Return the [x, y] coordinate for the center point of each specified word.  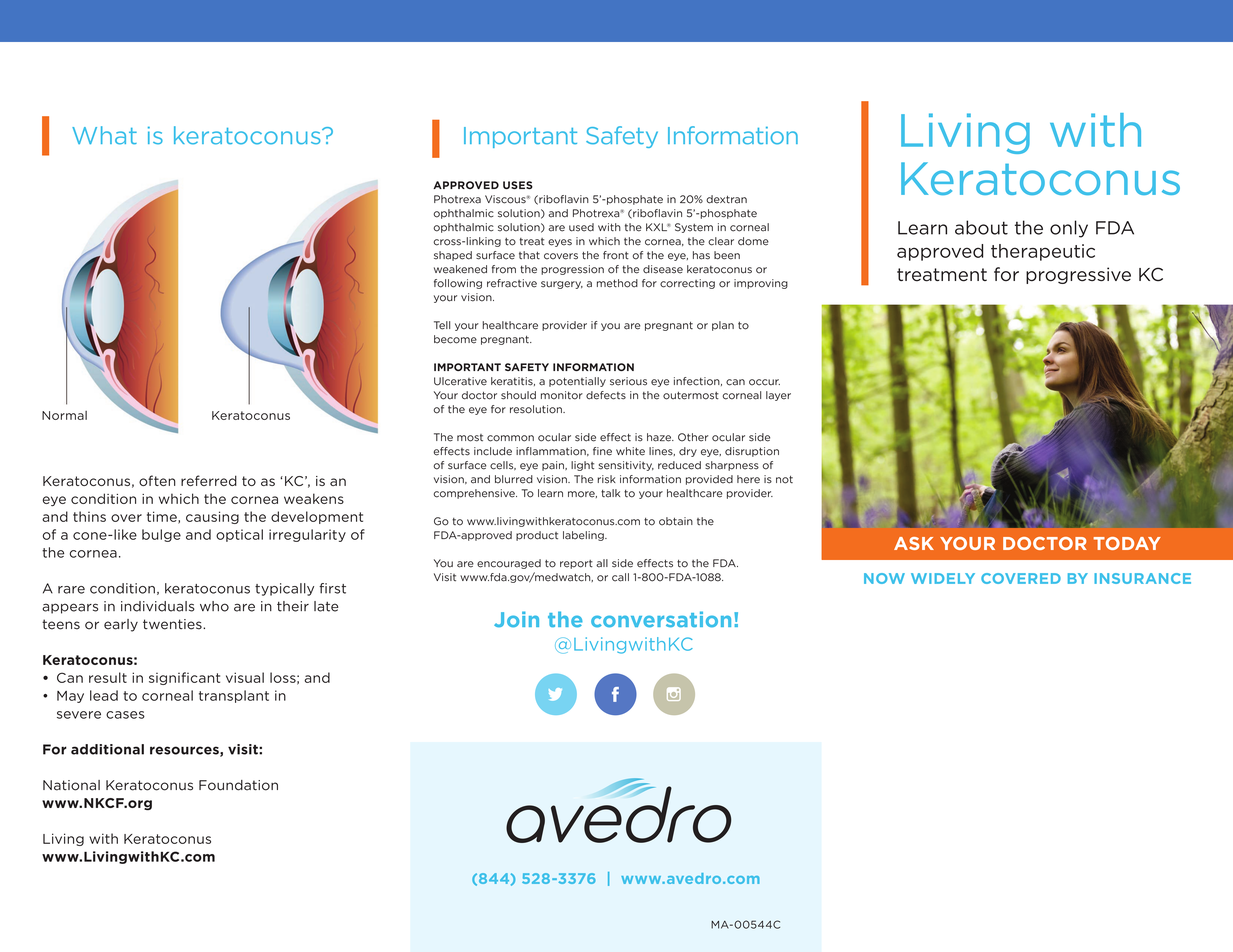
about [981, 227]
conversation [661, 619]
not [784, 480]
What [104, 135]
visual [245, 677]
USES [518, 185]
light [582, 466]
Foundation [238, 785]
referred [209, 480]
